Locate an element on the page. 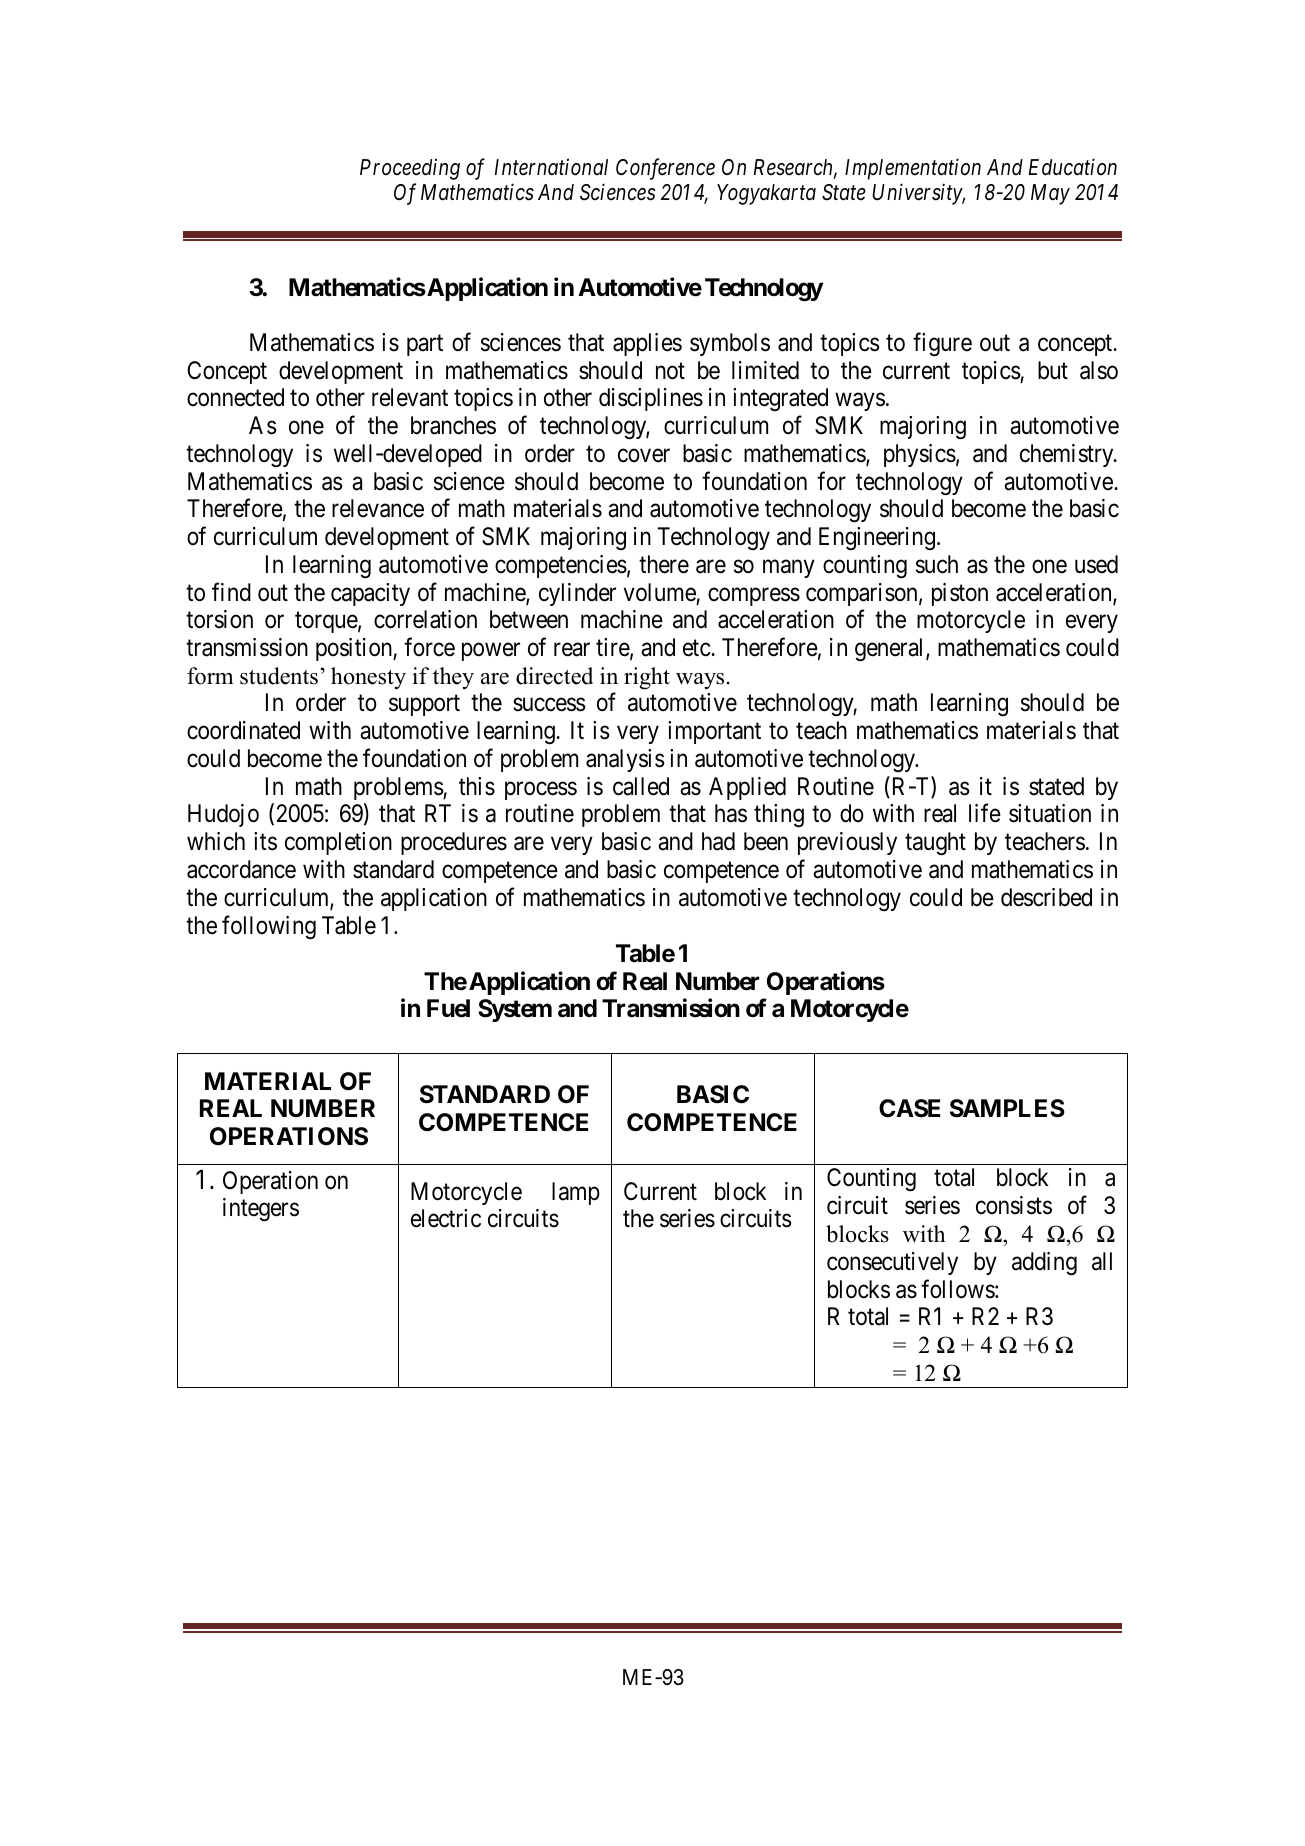  such is located at coordinates (937, 564).
